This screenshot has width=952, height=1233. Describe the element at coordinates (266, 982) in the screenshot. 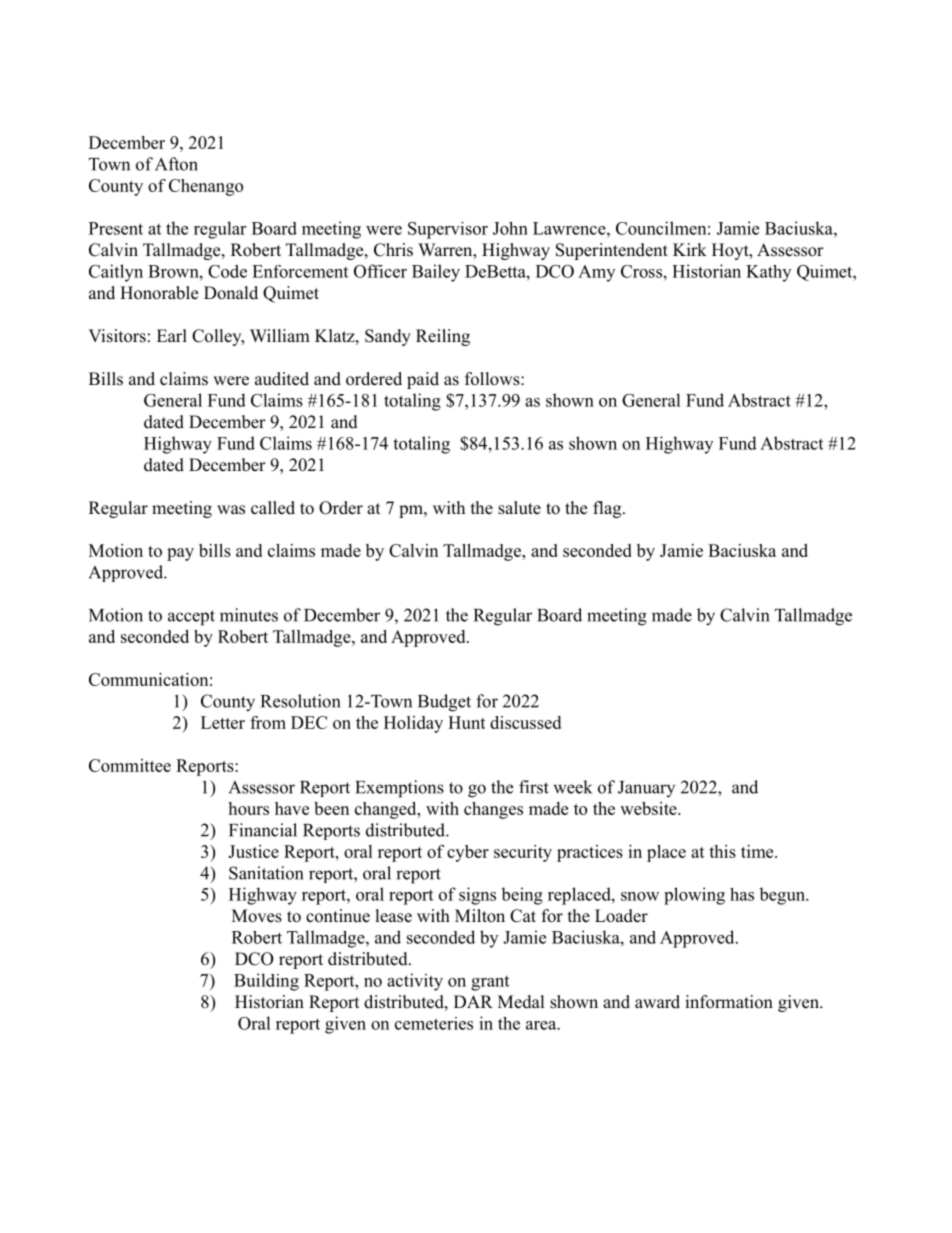

I see `Building` at that location.
